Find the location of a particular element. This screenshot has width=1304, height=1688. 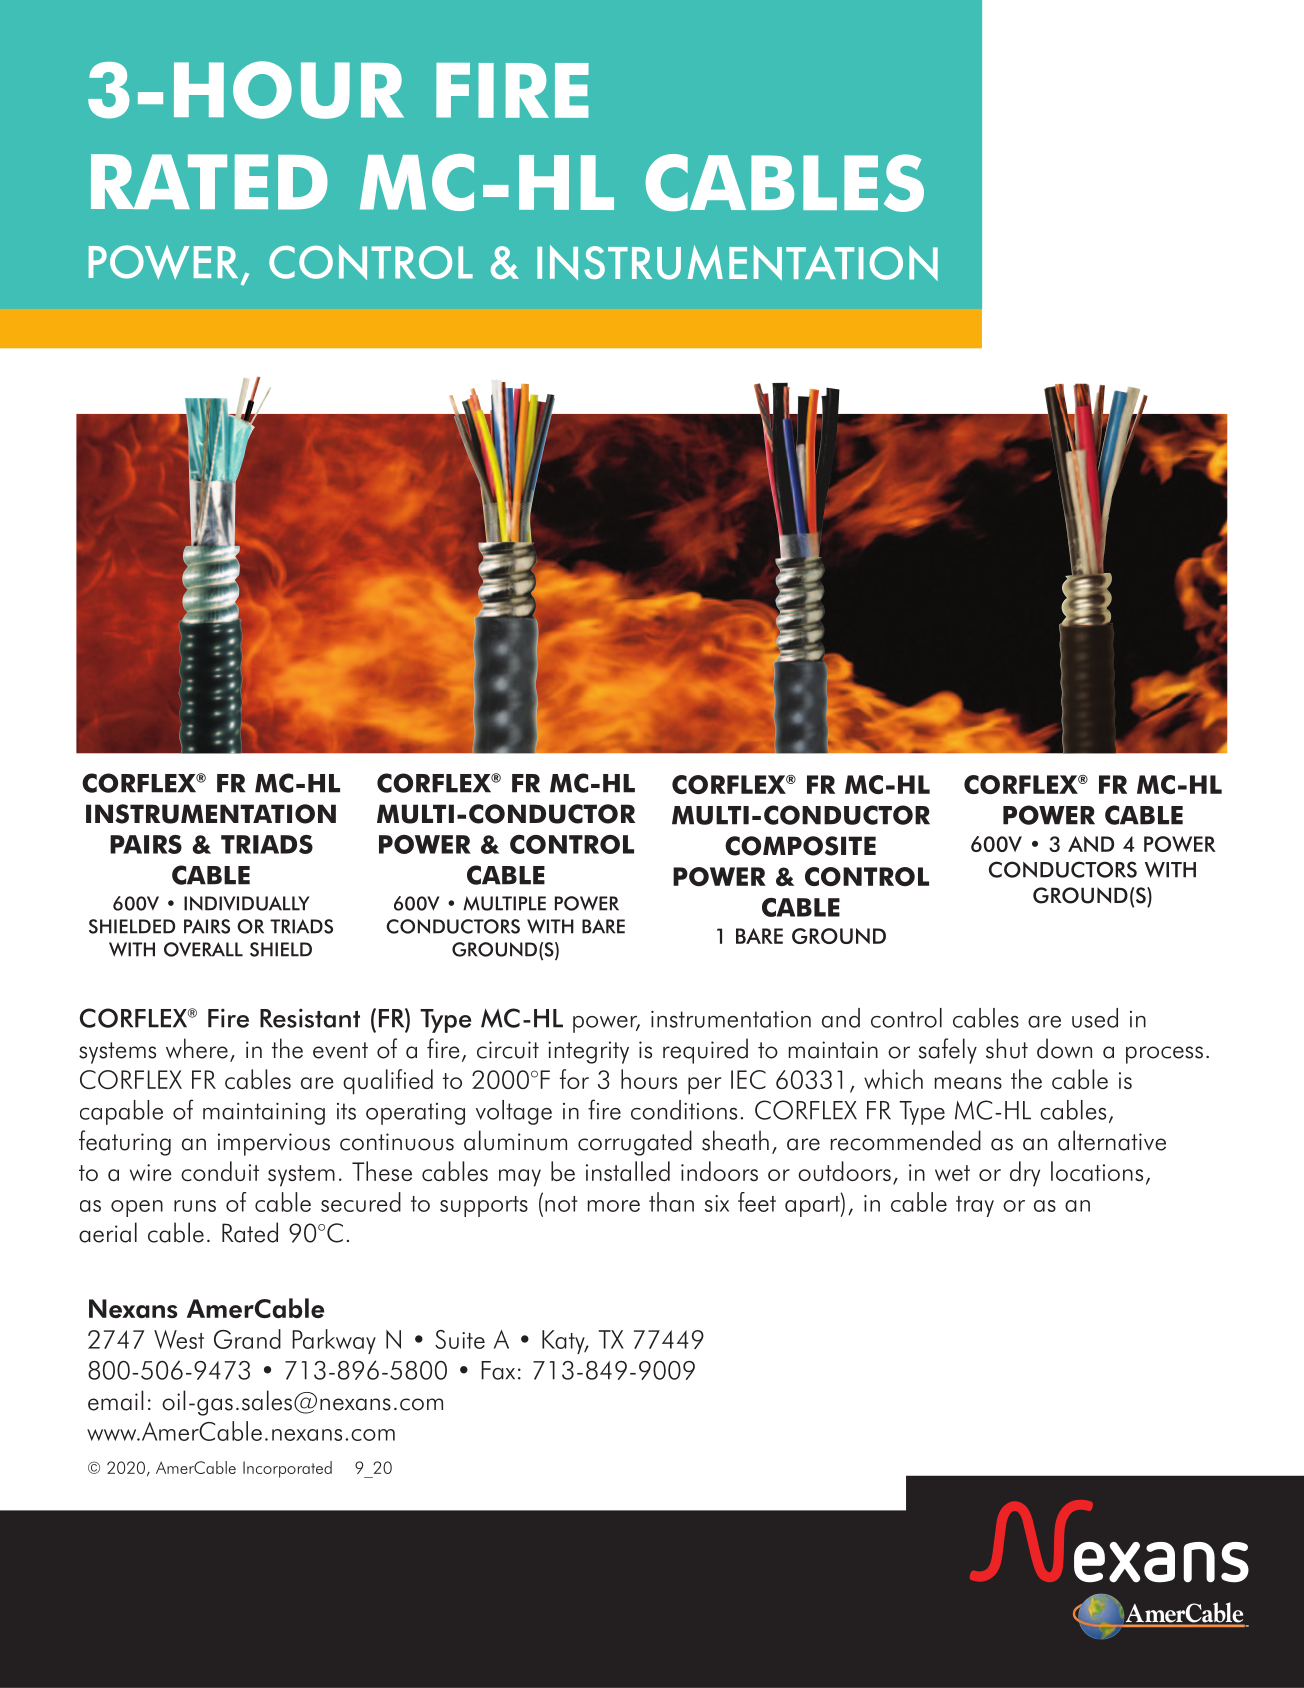

alternative is located at coordinates (1112, 1140).
